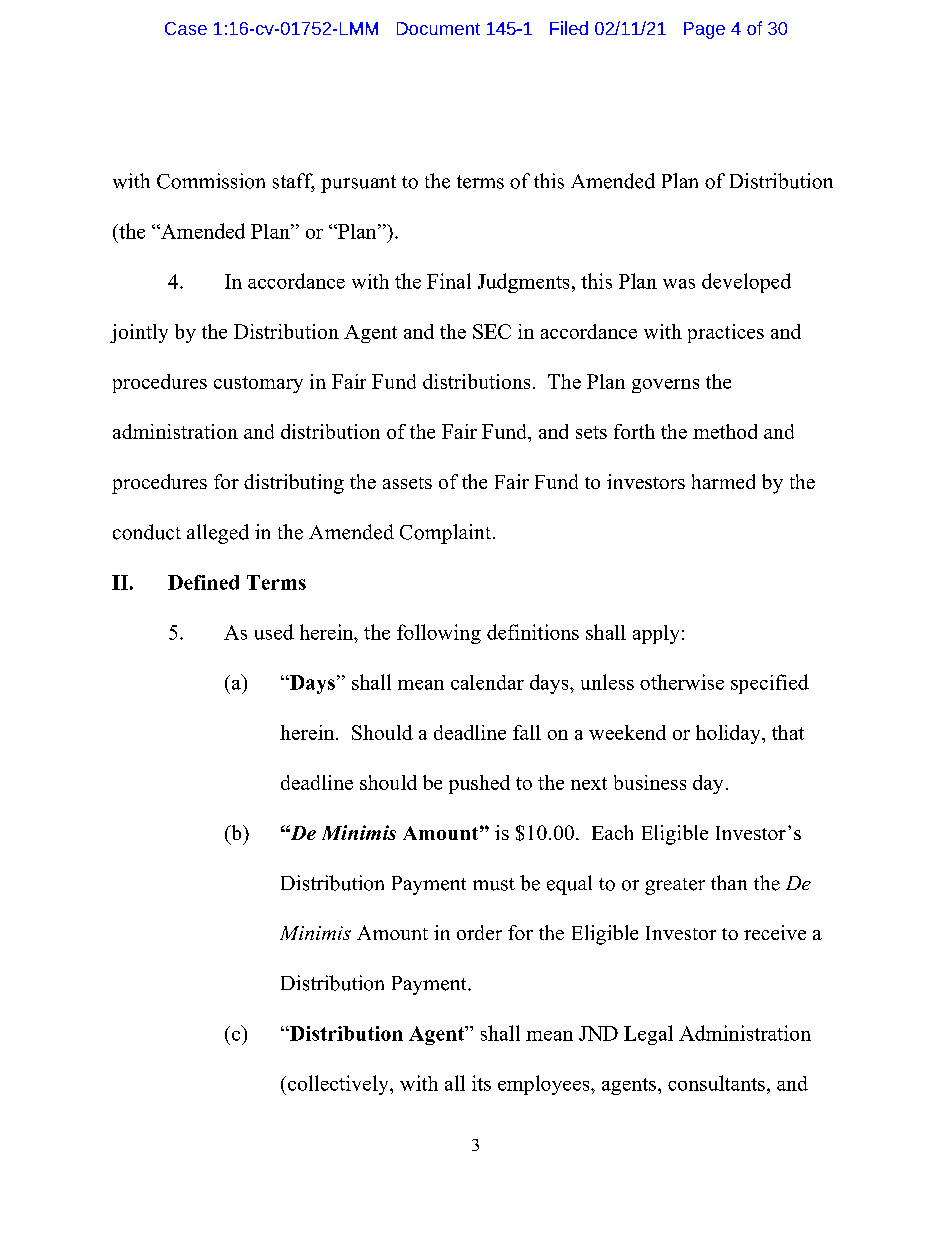 This page has width=952, height=1233. Describe the element at coordinates (481, 1083) in the page. I see `its` at that location.
